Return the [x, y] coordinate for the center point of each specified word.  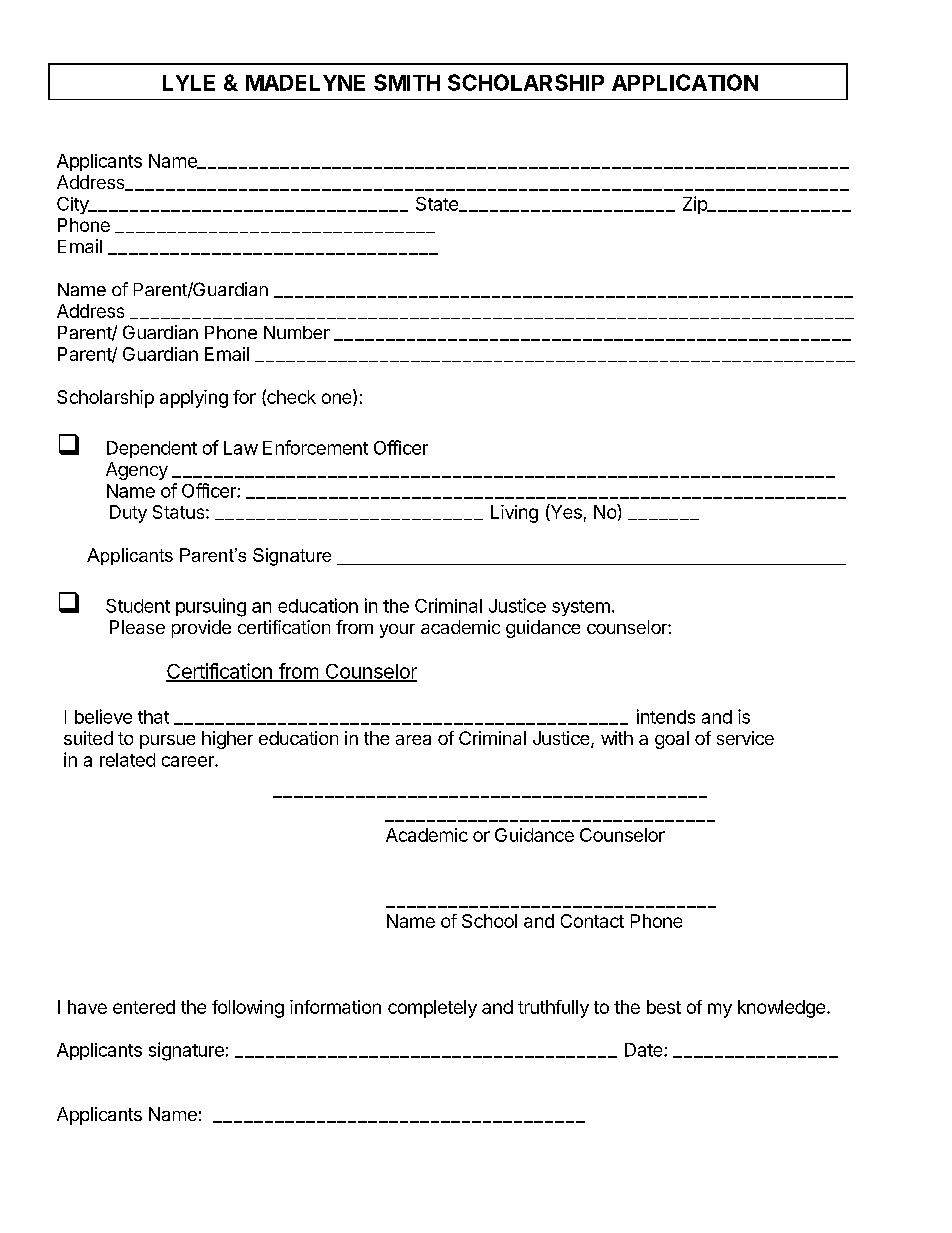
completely [432, 1009]
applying [194, 399]
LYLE [189, 83]
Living [514, 514]
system [581, 608]
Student [138, 606]
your [397, 631]
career [189, 761]
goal [672, 740]
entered [144, 1007]
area [413, 740]
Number [297, 332]
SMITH [407, 82]
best [664, 1007]
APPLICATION [685, 82]
